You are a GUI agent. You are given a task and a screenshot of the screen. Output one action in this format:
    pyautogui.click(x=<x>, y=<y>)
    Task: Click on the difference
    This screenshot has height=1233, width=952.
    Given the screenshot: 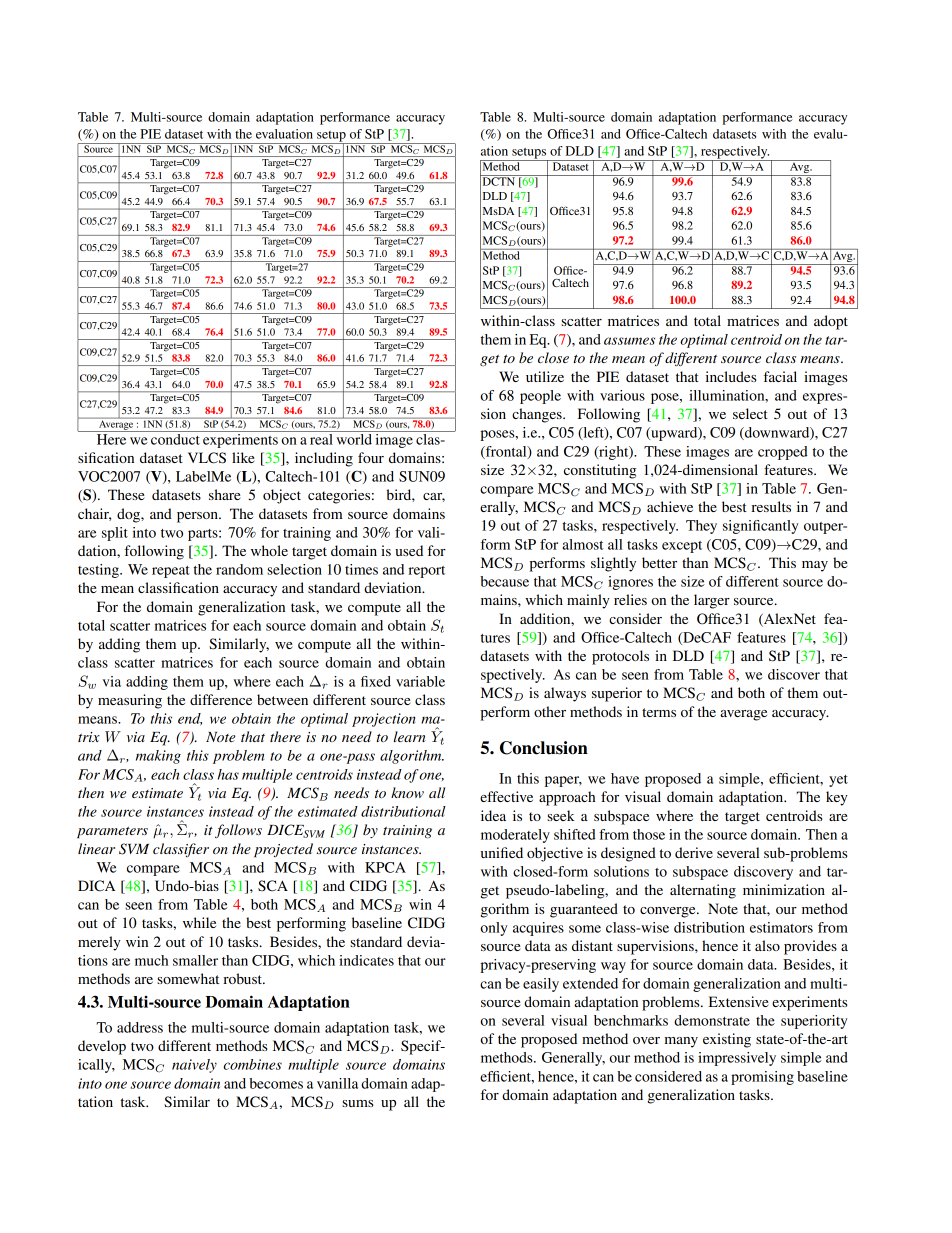 What is the action you would take?
    pyautogui.click(x=221, y=699)
